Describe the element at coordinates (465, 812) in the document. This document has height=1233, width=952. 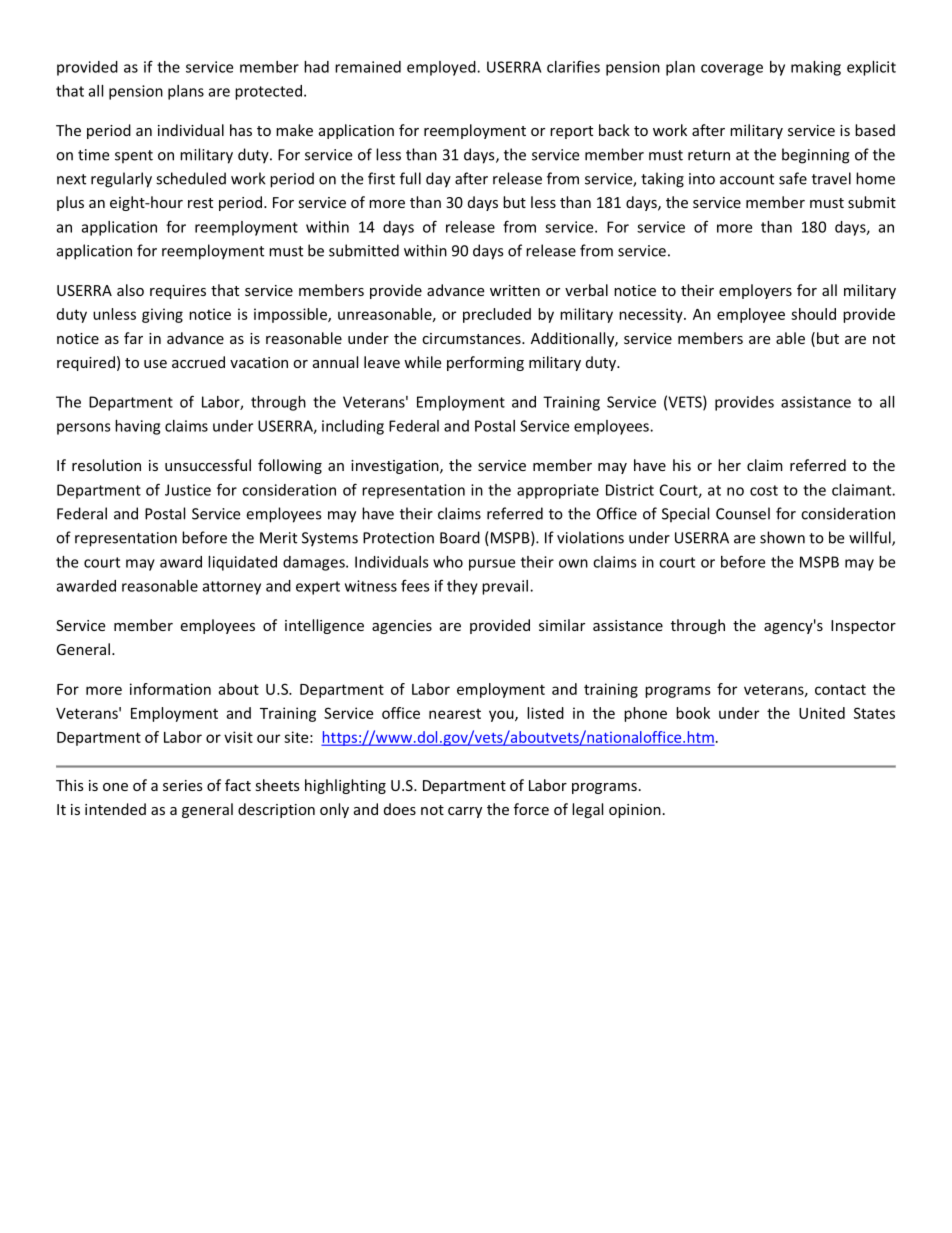
I see `carry` at that location.
